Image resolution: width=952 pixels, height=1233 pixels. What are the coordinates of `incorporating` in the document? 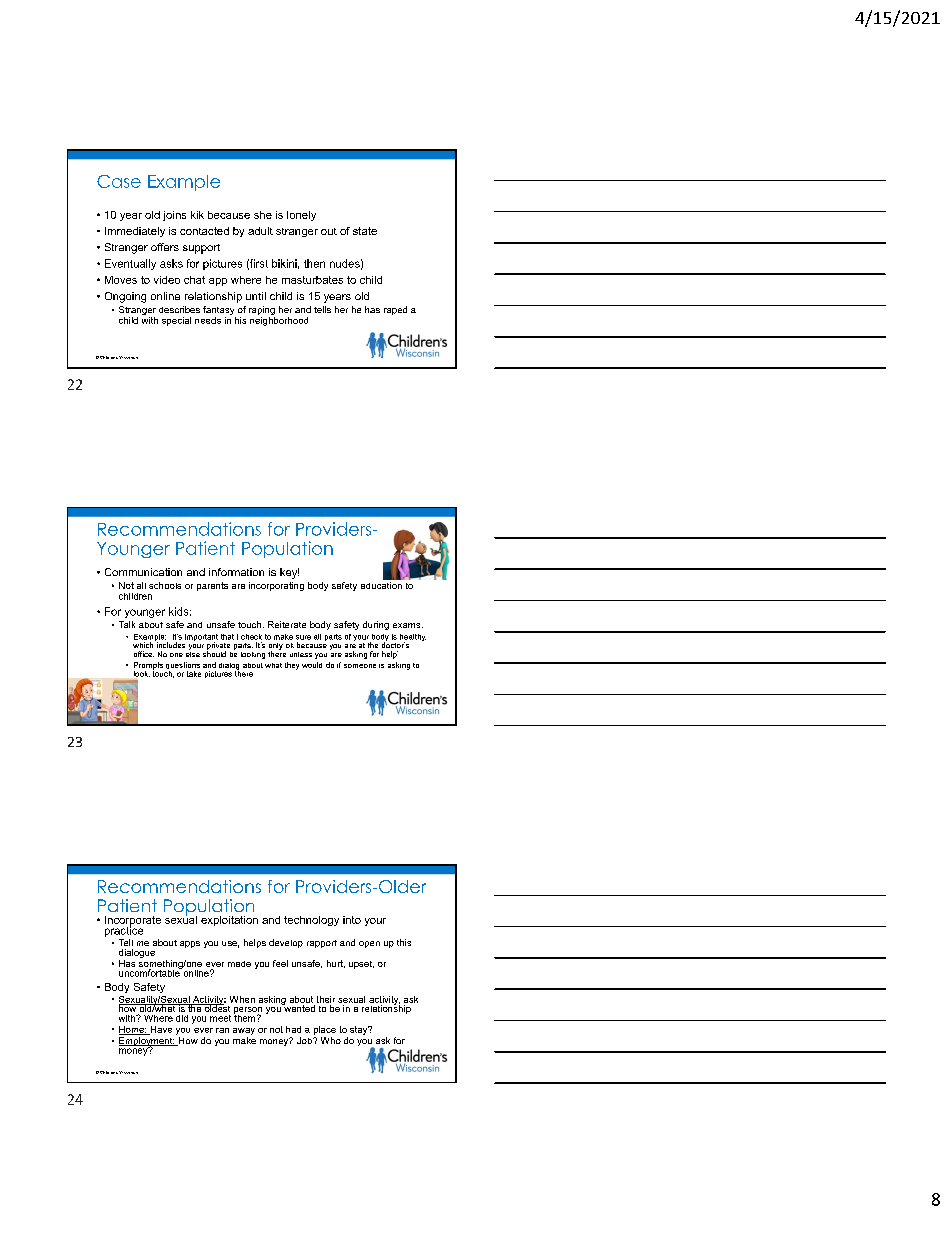 It's located at (276, 586).
